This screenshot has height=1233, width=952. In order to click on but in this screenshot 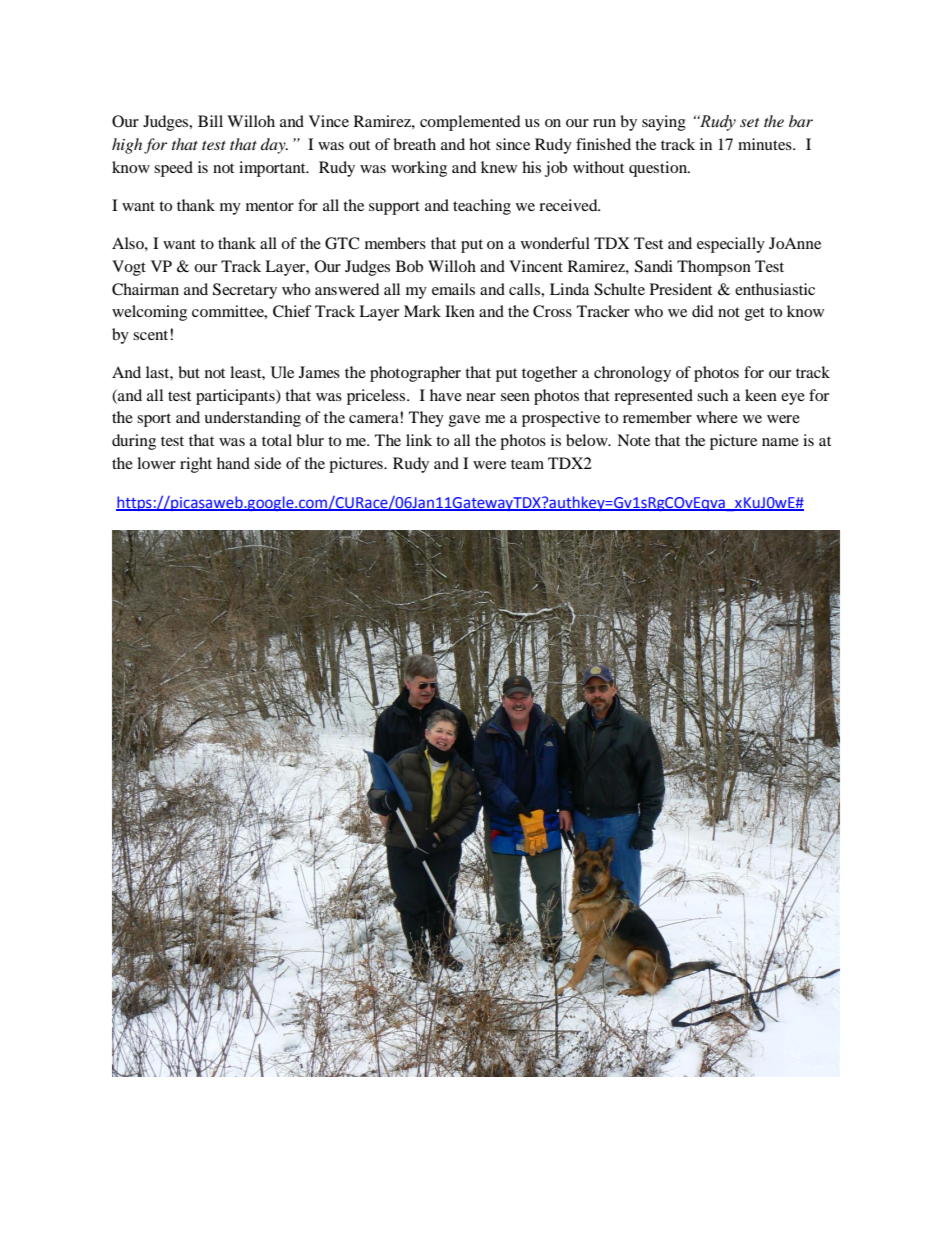, I will do `click(189, 372)`.
